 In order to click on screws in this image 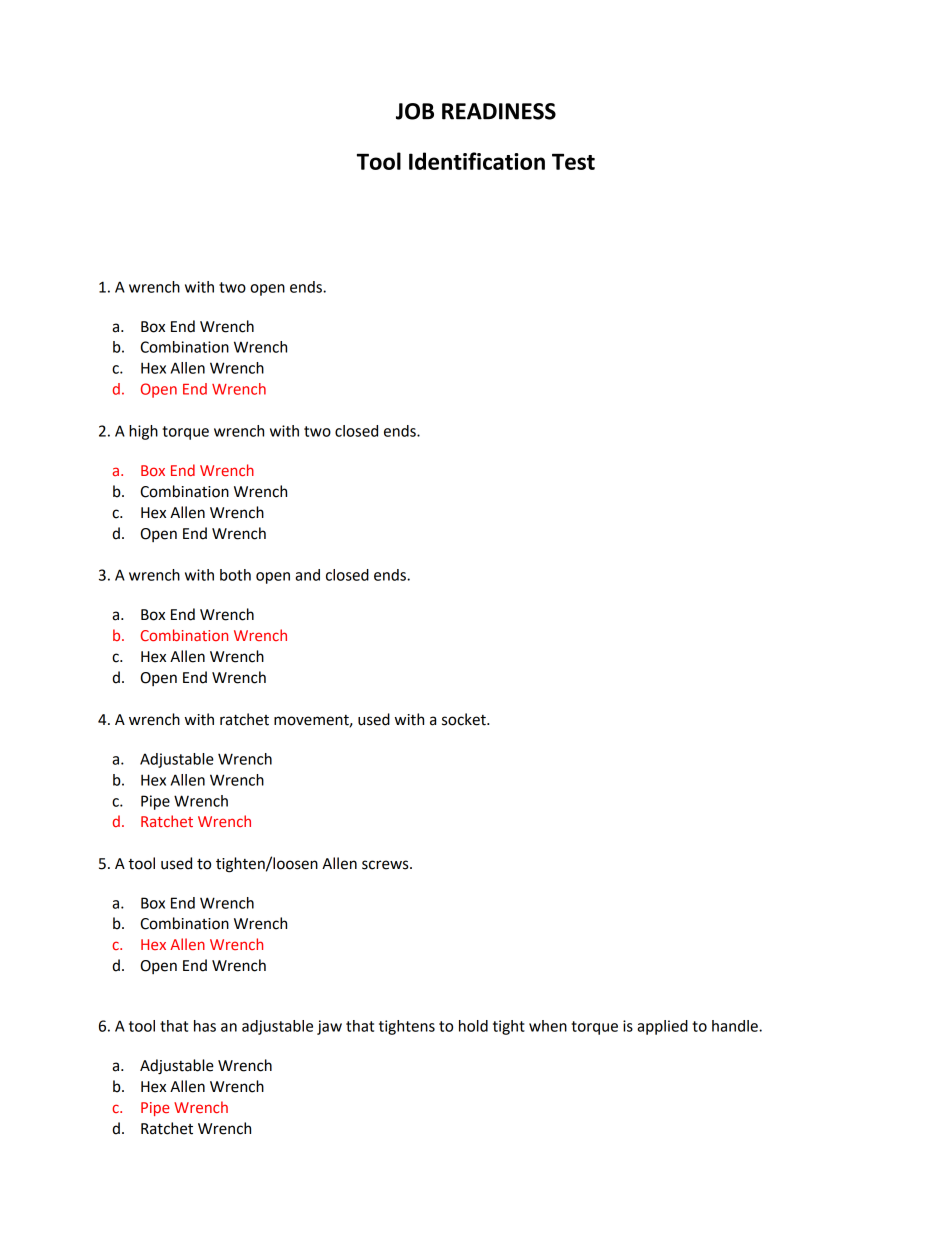, I will do `click(386, 865)`.
